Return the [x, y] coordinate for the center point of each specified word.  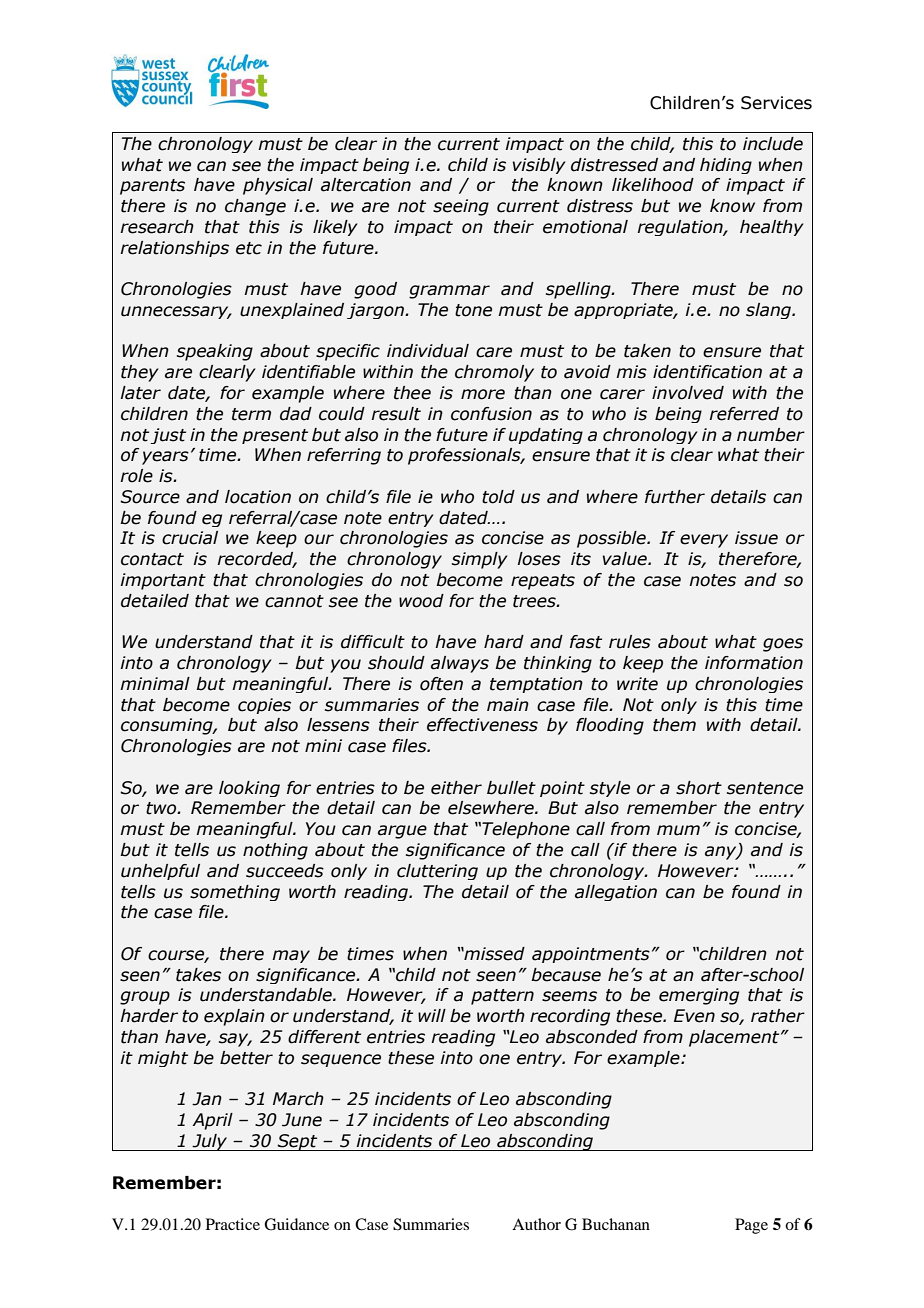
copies [264, 706]
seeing [461, 207]
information [754, 663]
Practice [233, 1224]
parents [152, 187]
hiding [726, 166]
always [460, 664]
